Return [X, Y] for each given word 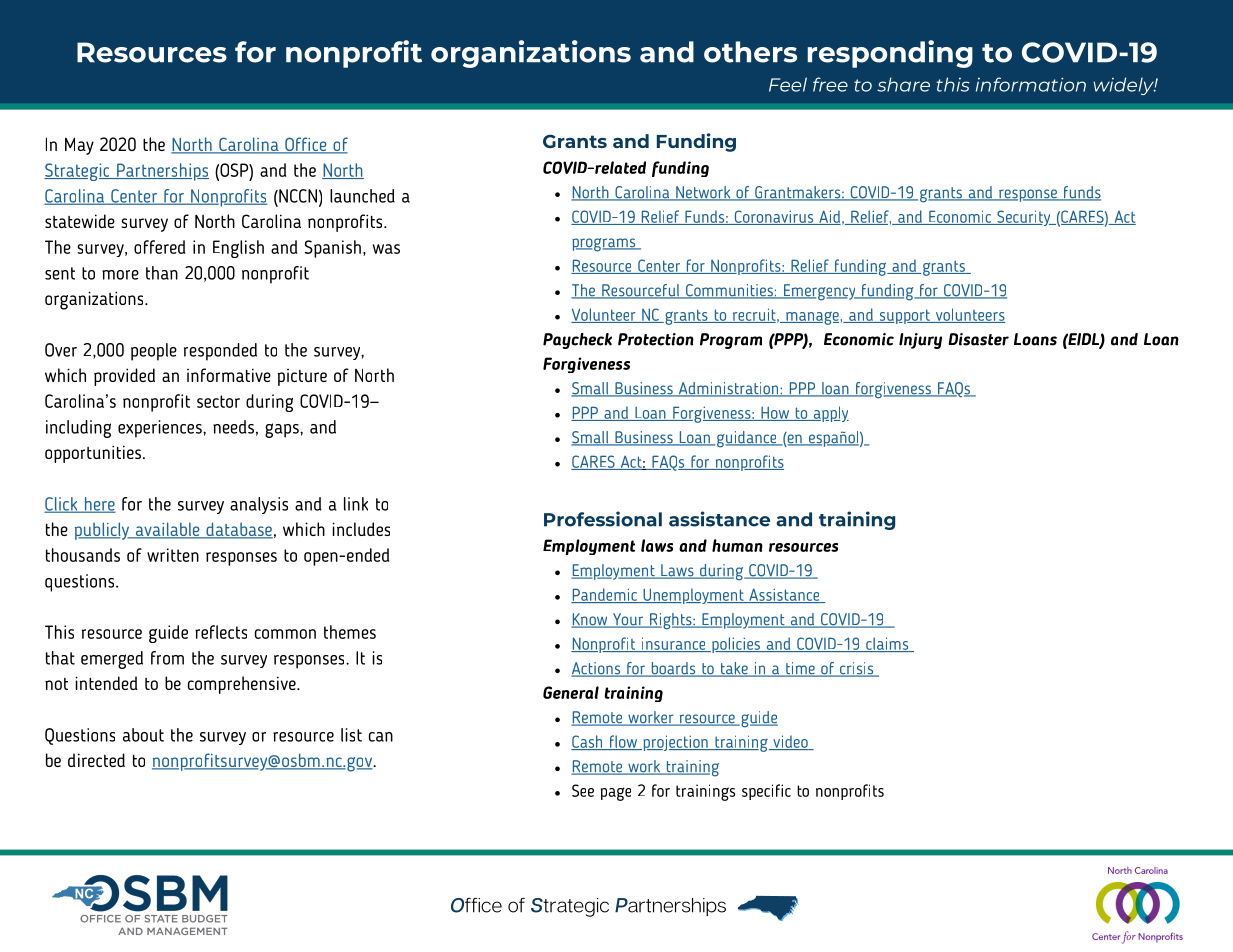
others [750, 52]
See [583, 790]
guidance [748, 439]
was [386, 249]
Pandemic [605, 595]
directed [96, 760]
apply [830, 414]
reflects [221, 632]
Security [1024, 218]
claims [887, 644]
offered [159, 247]
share [903, 84]
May [79, 146]
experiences [161, 429]
